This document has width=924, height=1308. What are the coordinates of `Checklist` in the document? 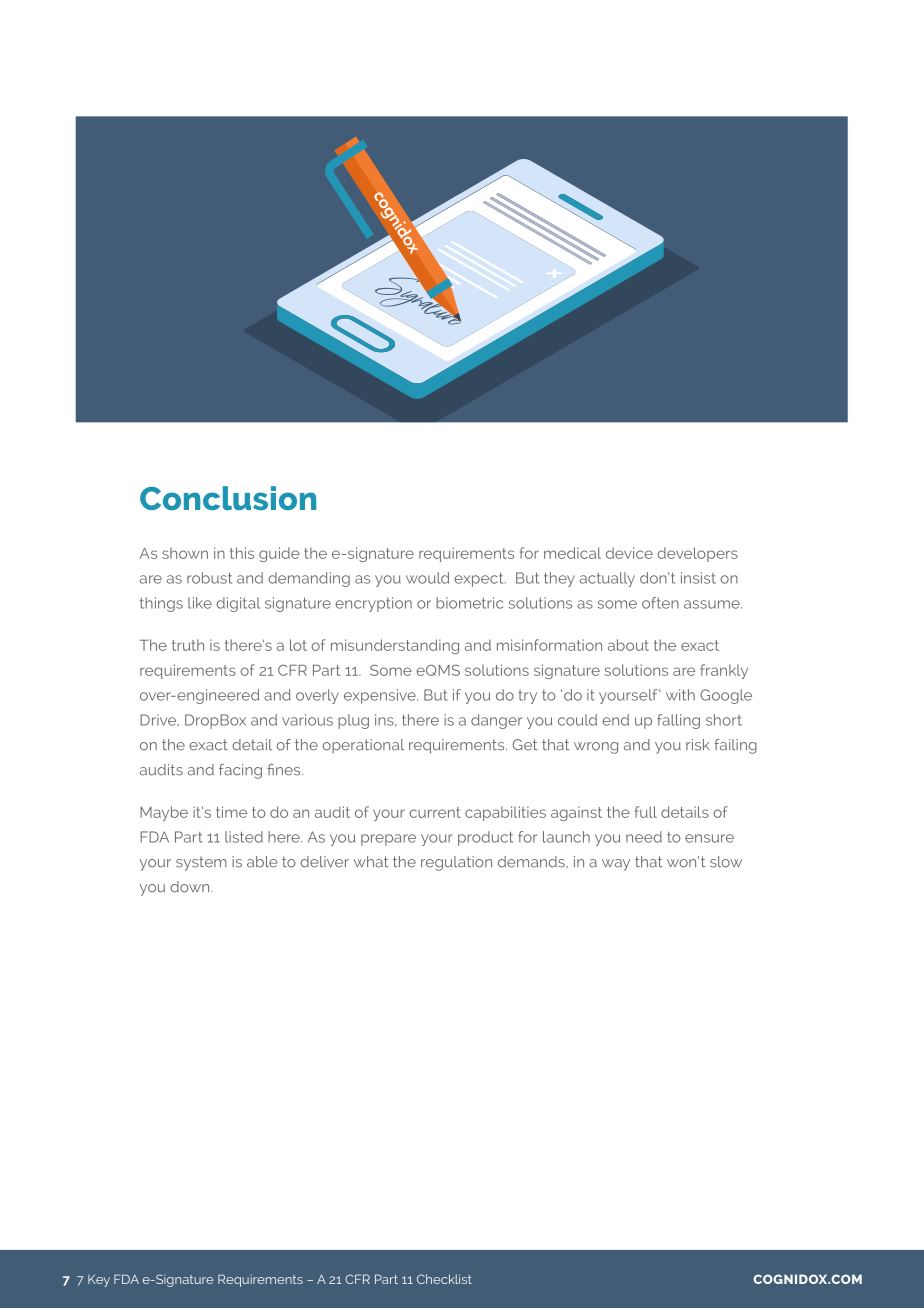 It's located at (444, 1279).
